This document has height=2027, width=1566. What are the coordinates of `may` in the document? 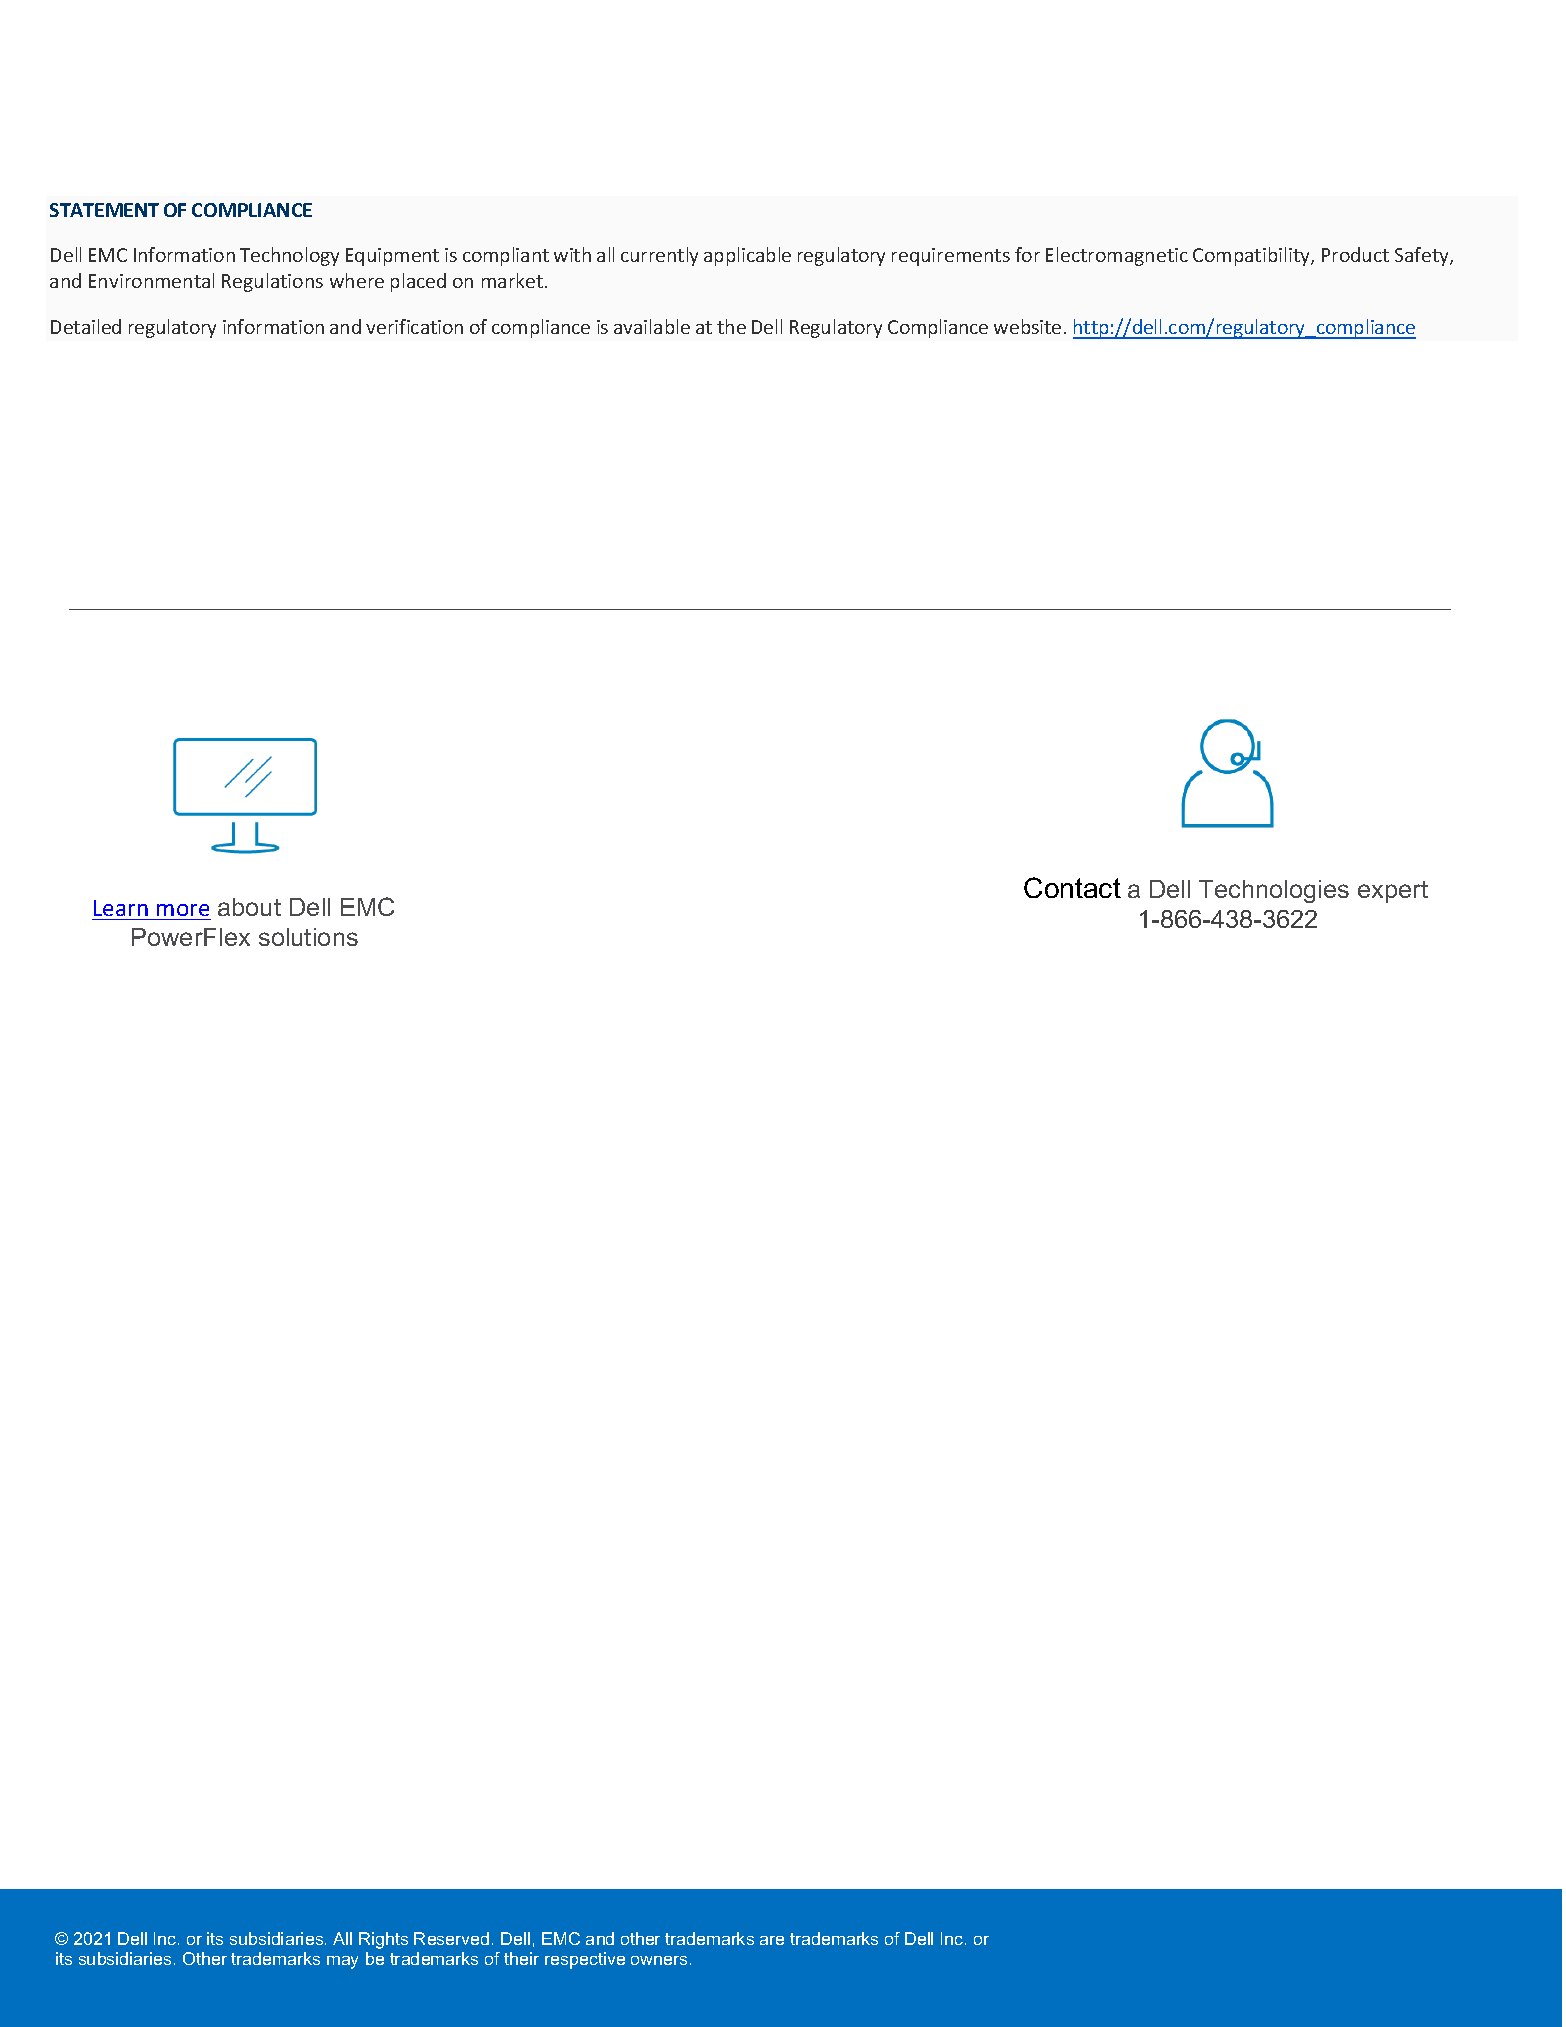 It's located at (342, 1962).
